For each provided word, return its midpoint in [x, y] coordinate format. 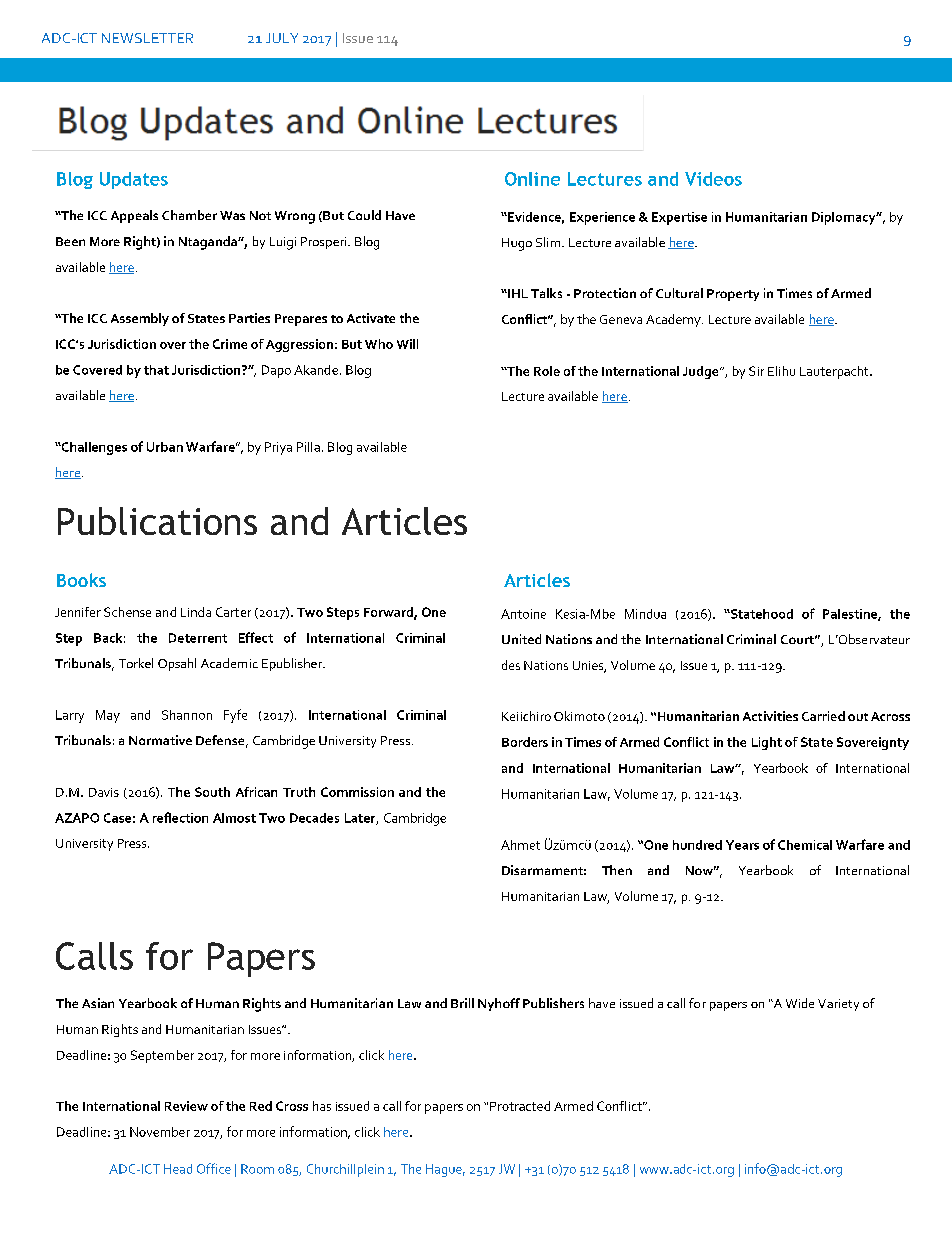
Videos [713, 179]
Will [407, 344]
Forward [389, 613]
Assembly [140, 319]
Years [742, 845]
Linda [196, 612]
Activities [770, 716]
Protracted [520, 1106]
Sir [756, 371]
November [160, 1132]
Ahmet [520, 845]
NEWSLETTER [147, 38]
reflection [180, 817]
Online [532, 179]
